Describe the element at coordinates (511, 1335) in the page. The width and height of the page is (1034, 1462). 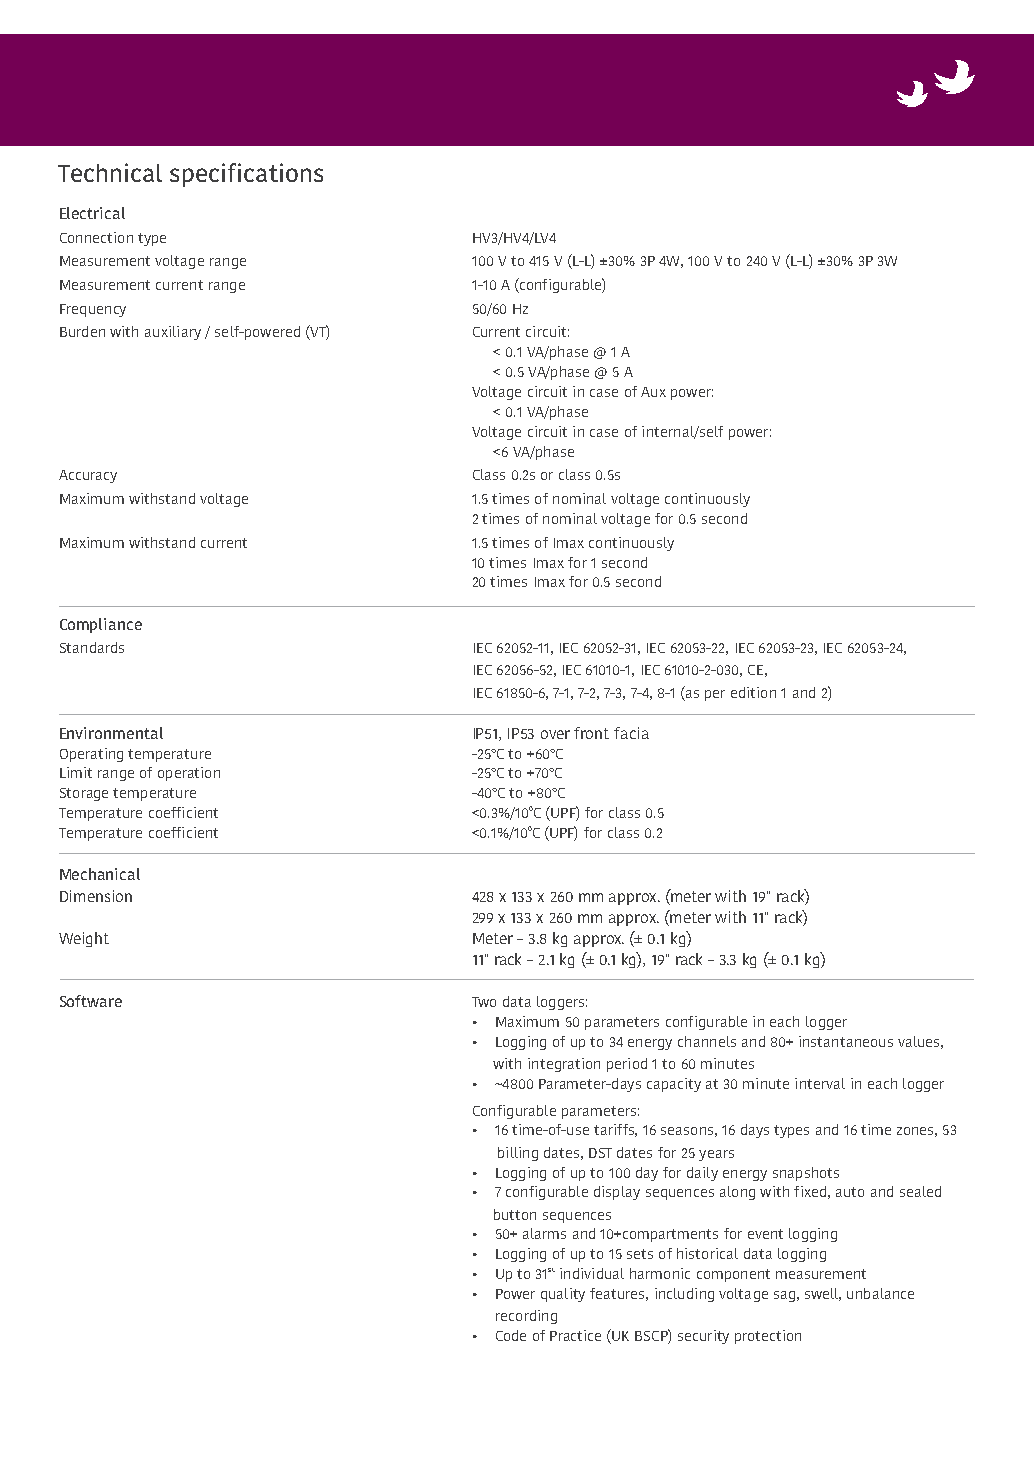
I see `Code` at that location.
